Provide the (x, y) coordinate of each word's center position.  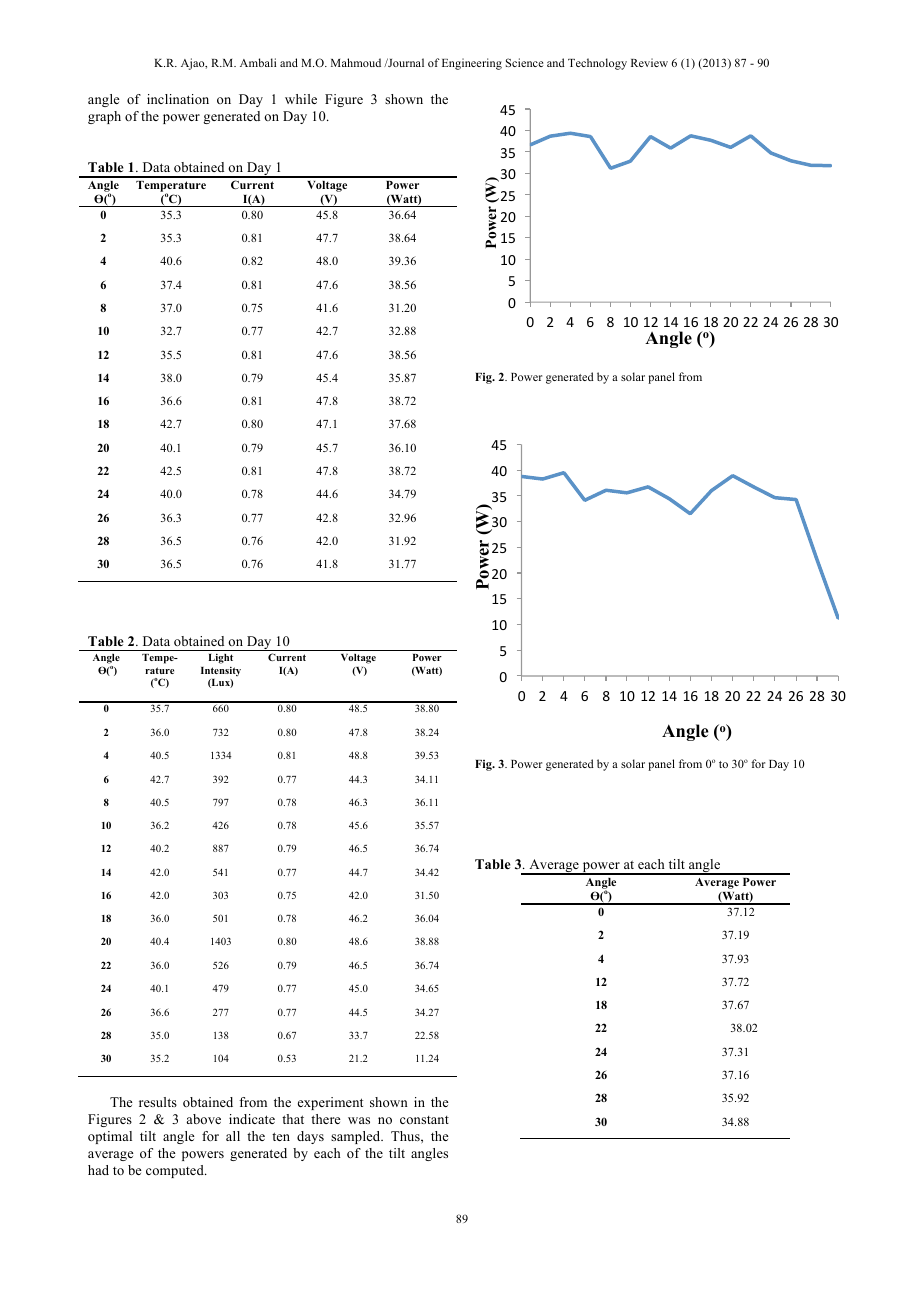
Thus (406, 1136)
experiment (330, 1103)
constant (424, 1120)
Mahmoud (356, 62)
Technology (597, 64)
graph (104, 117)
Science (524, 62)
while (301, 99)
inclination (178, 99)
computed (176, 1171)
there (326, 1119)
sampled (357, 1137)
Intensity (221, 671)
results (158, 1102)
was (359, 1120)
